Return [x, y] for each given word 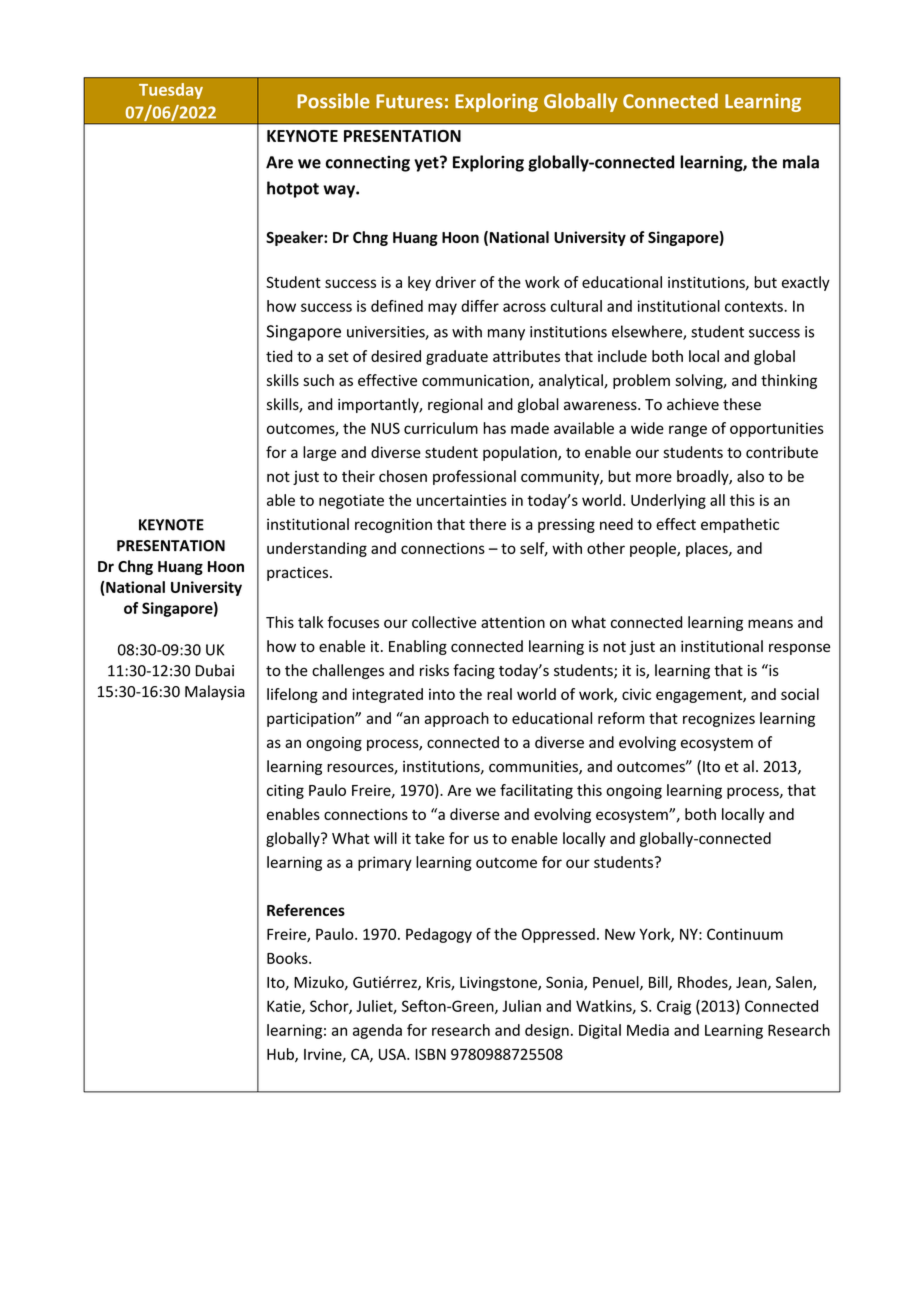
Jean [752, 983]
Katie [285, 1007]
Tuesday [171, 91]
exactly [806, 283]
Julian [521, 1006]
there [487, 524]
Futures [409, 101]
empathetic [740, 525]
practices [299, 574]
